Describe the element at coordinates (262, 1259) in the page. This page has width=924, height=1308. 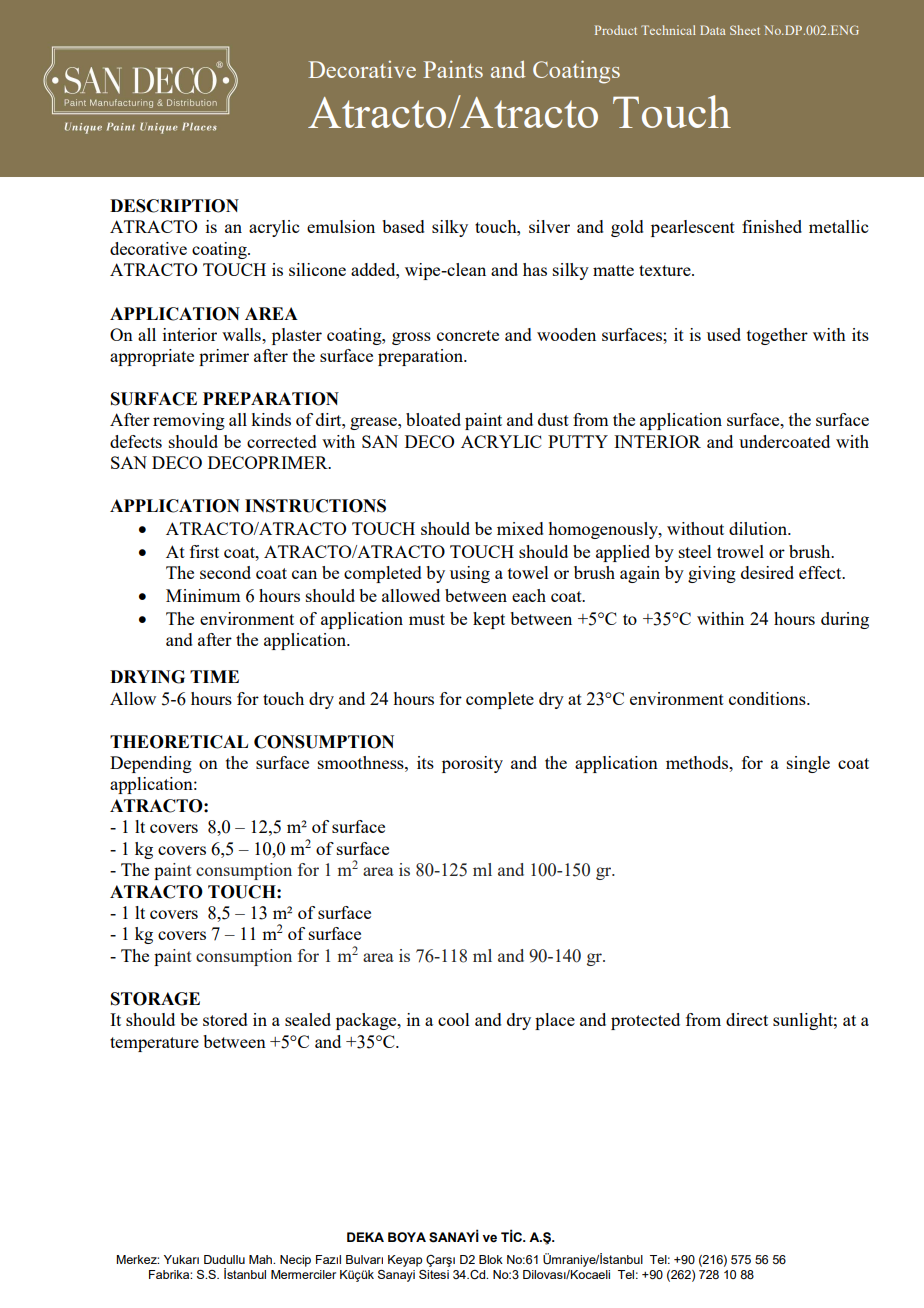
I see `Mah` at that location.
